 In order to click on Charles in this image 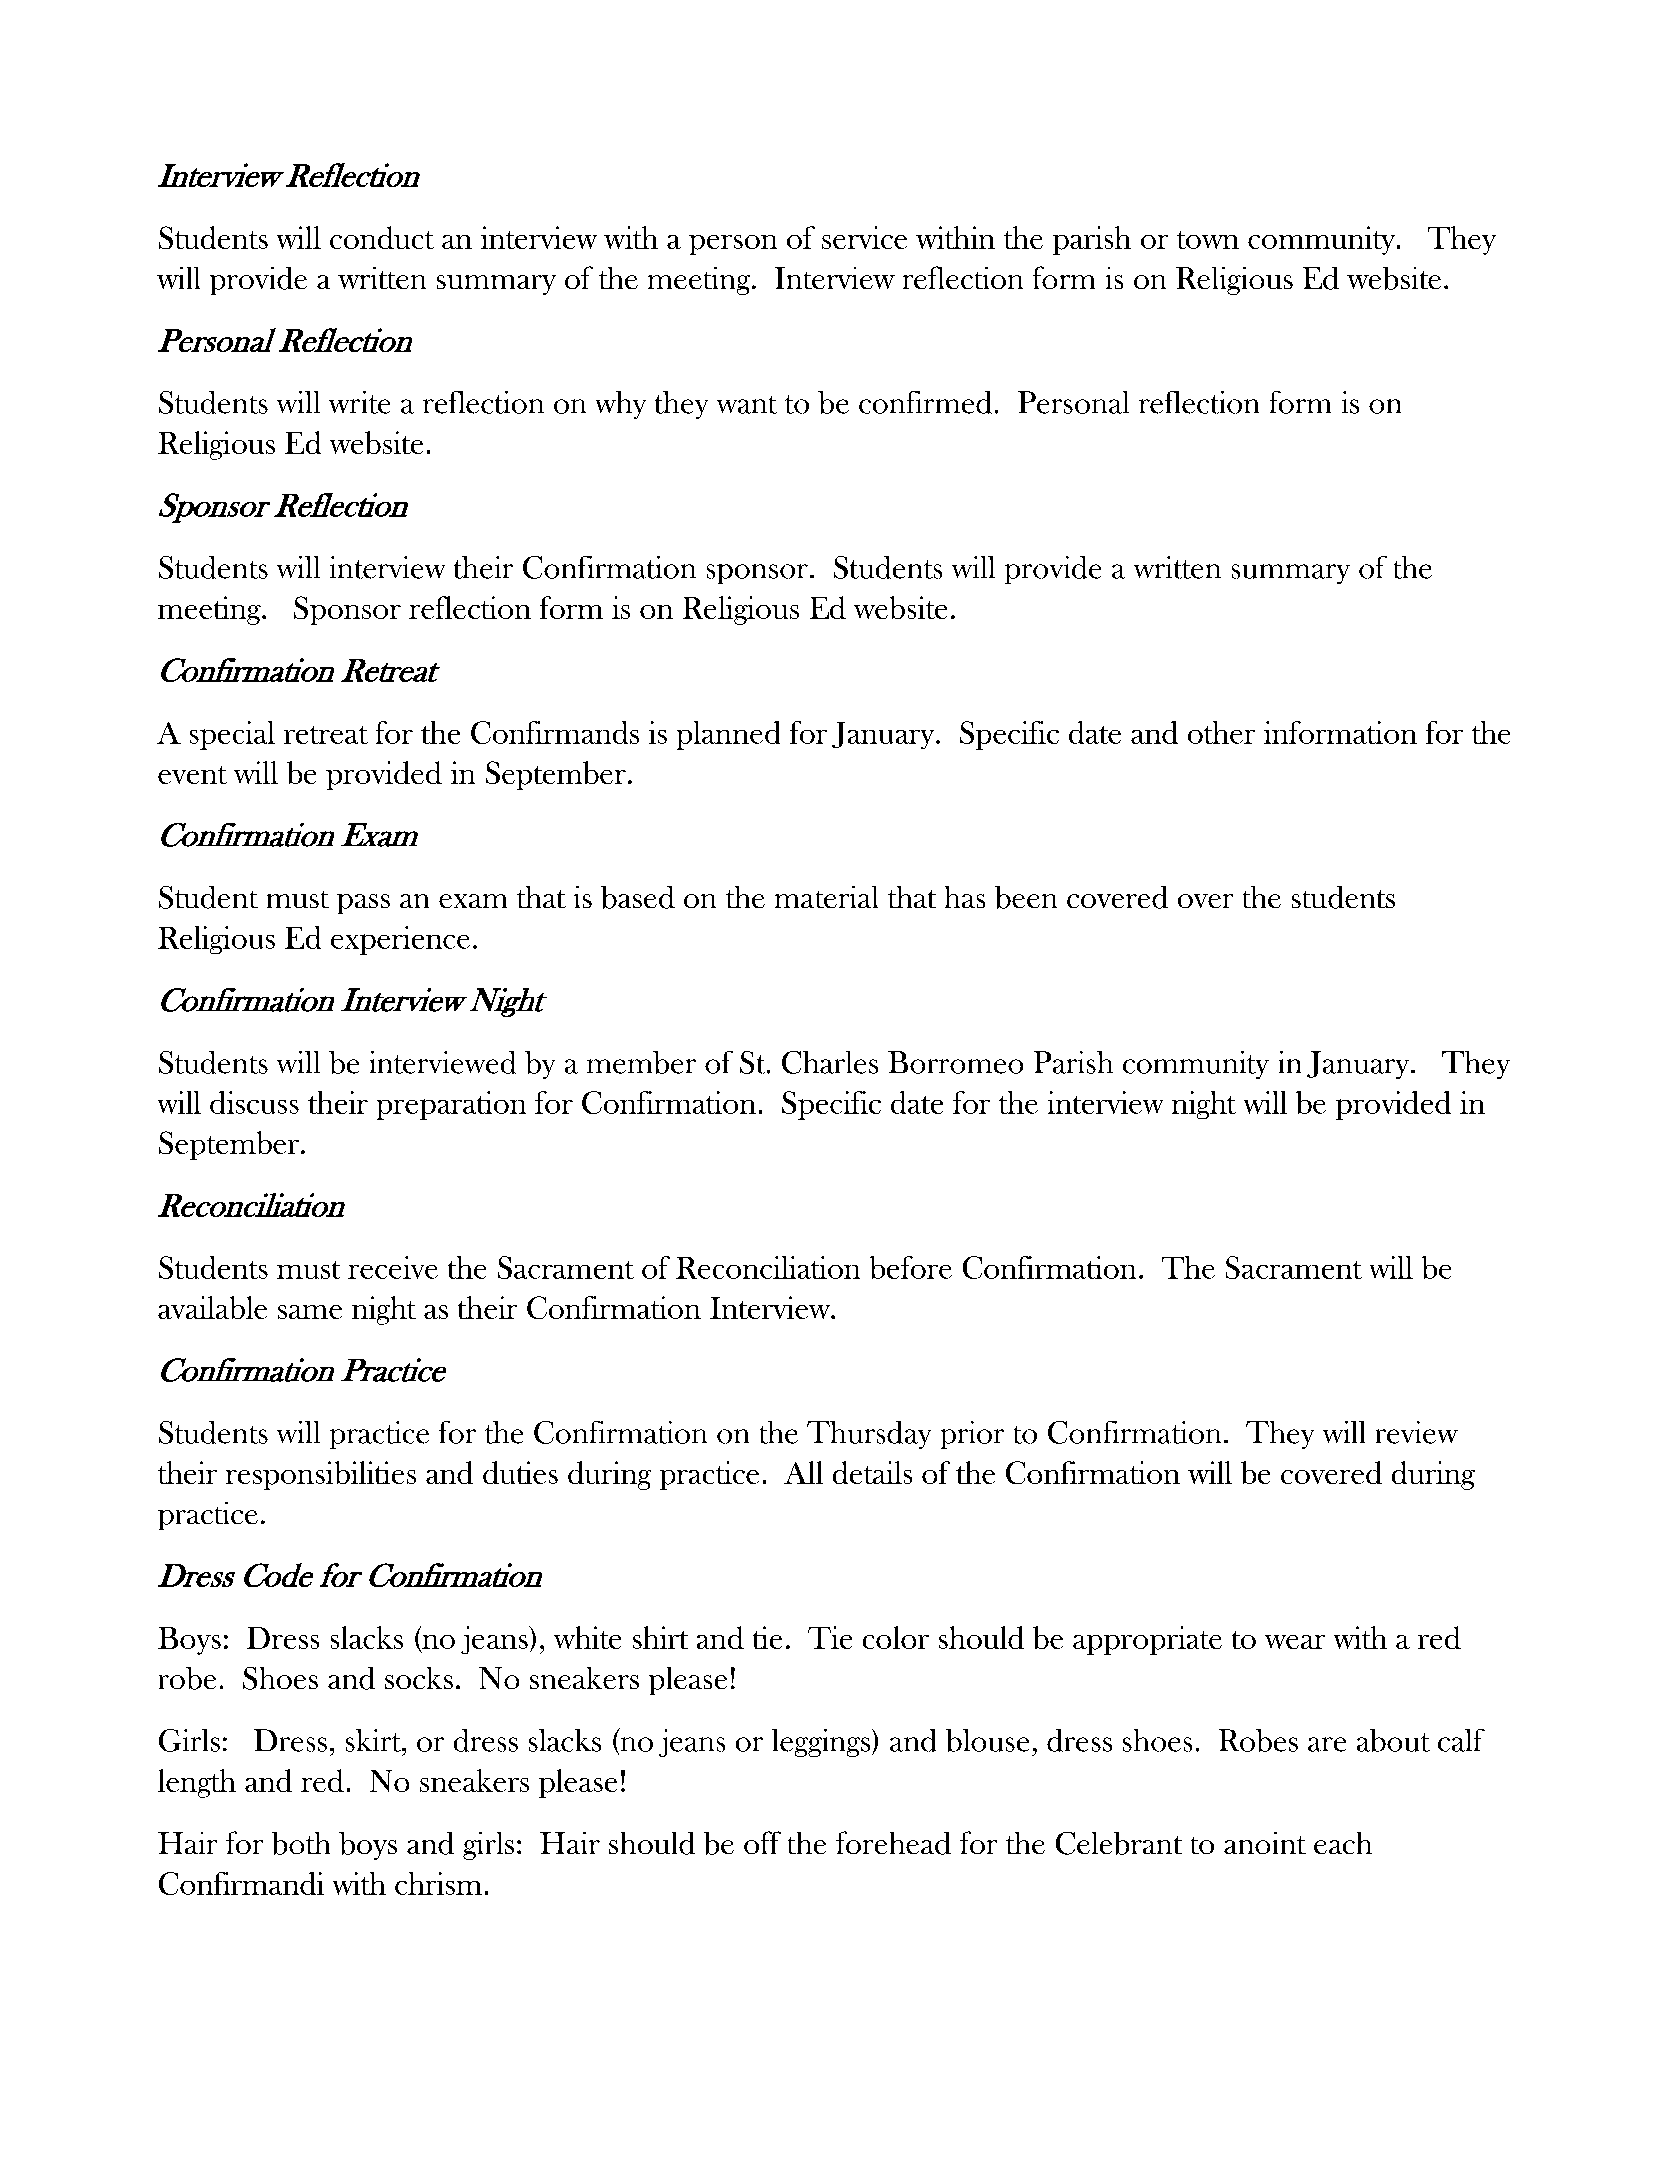, I will do `click(830, 1062)`.
